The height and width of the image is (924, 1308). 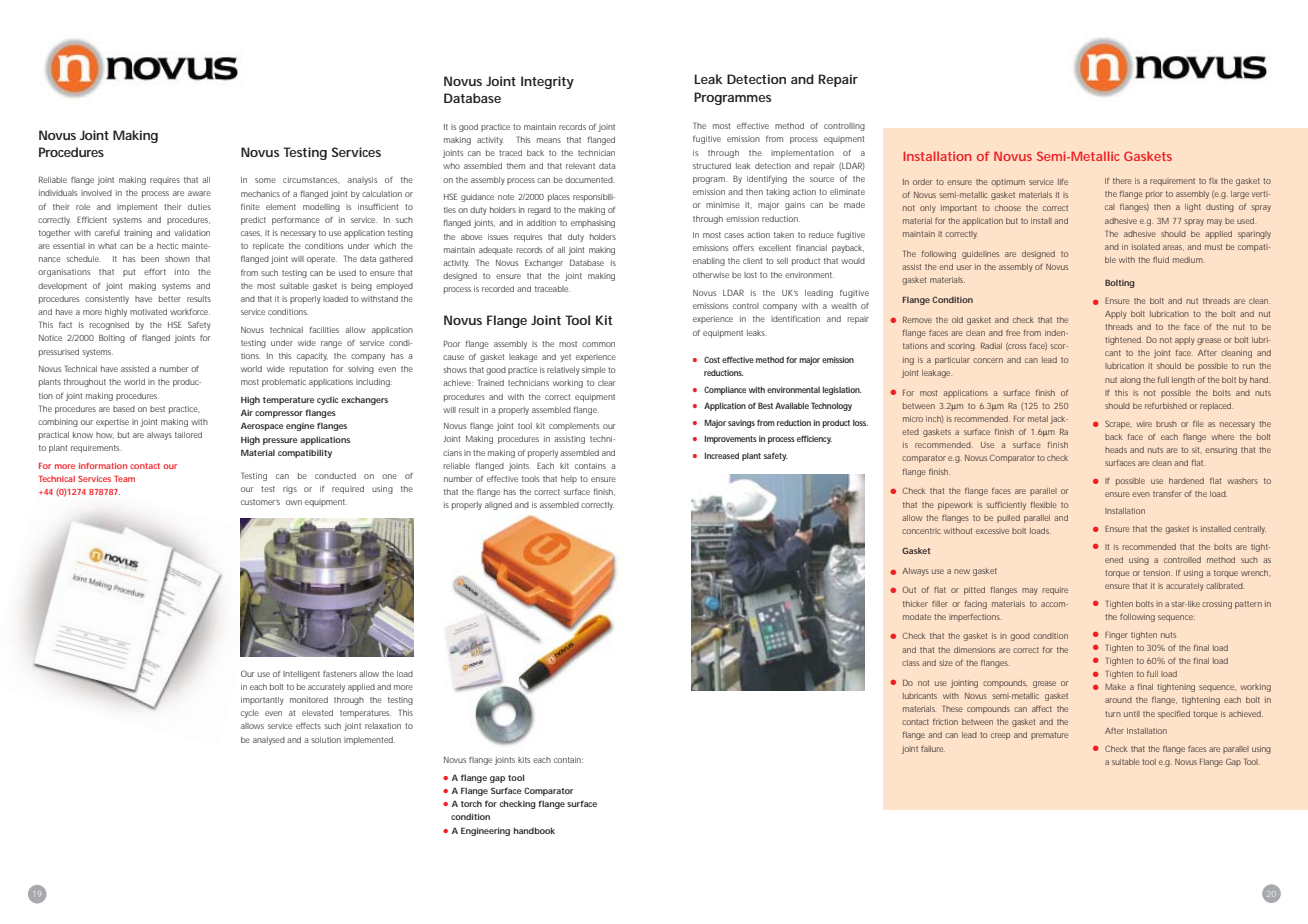 I want to click on otherwise, so click(x=711, y=275).
